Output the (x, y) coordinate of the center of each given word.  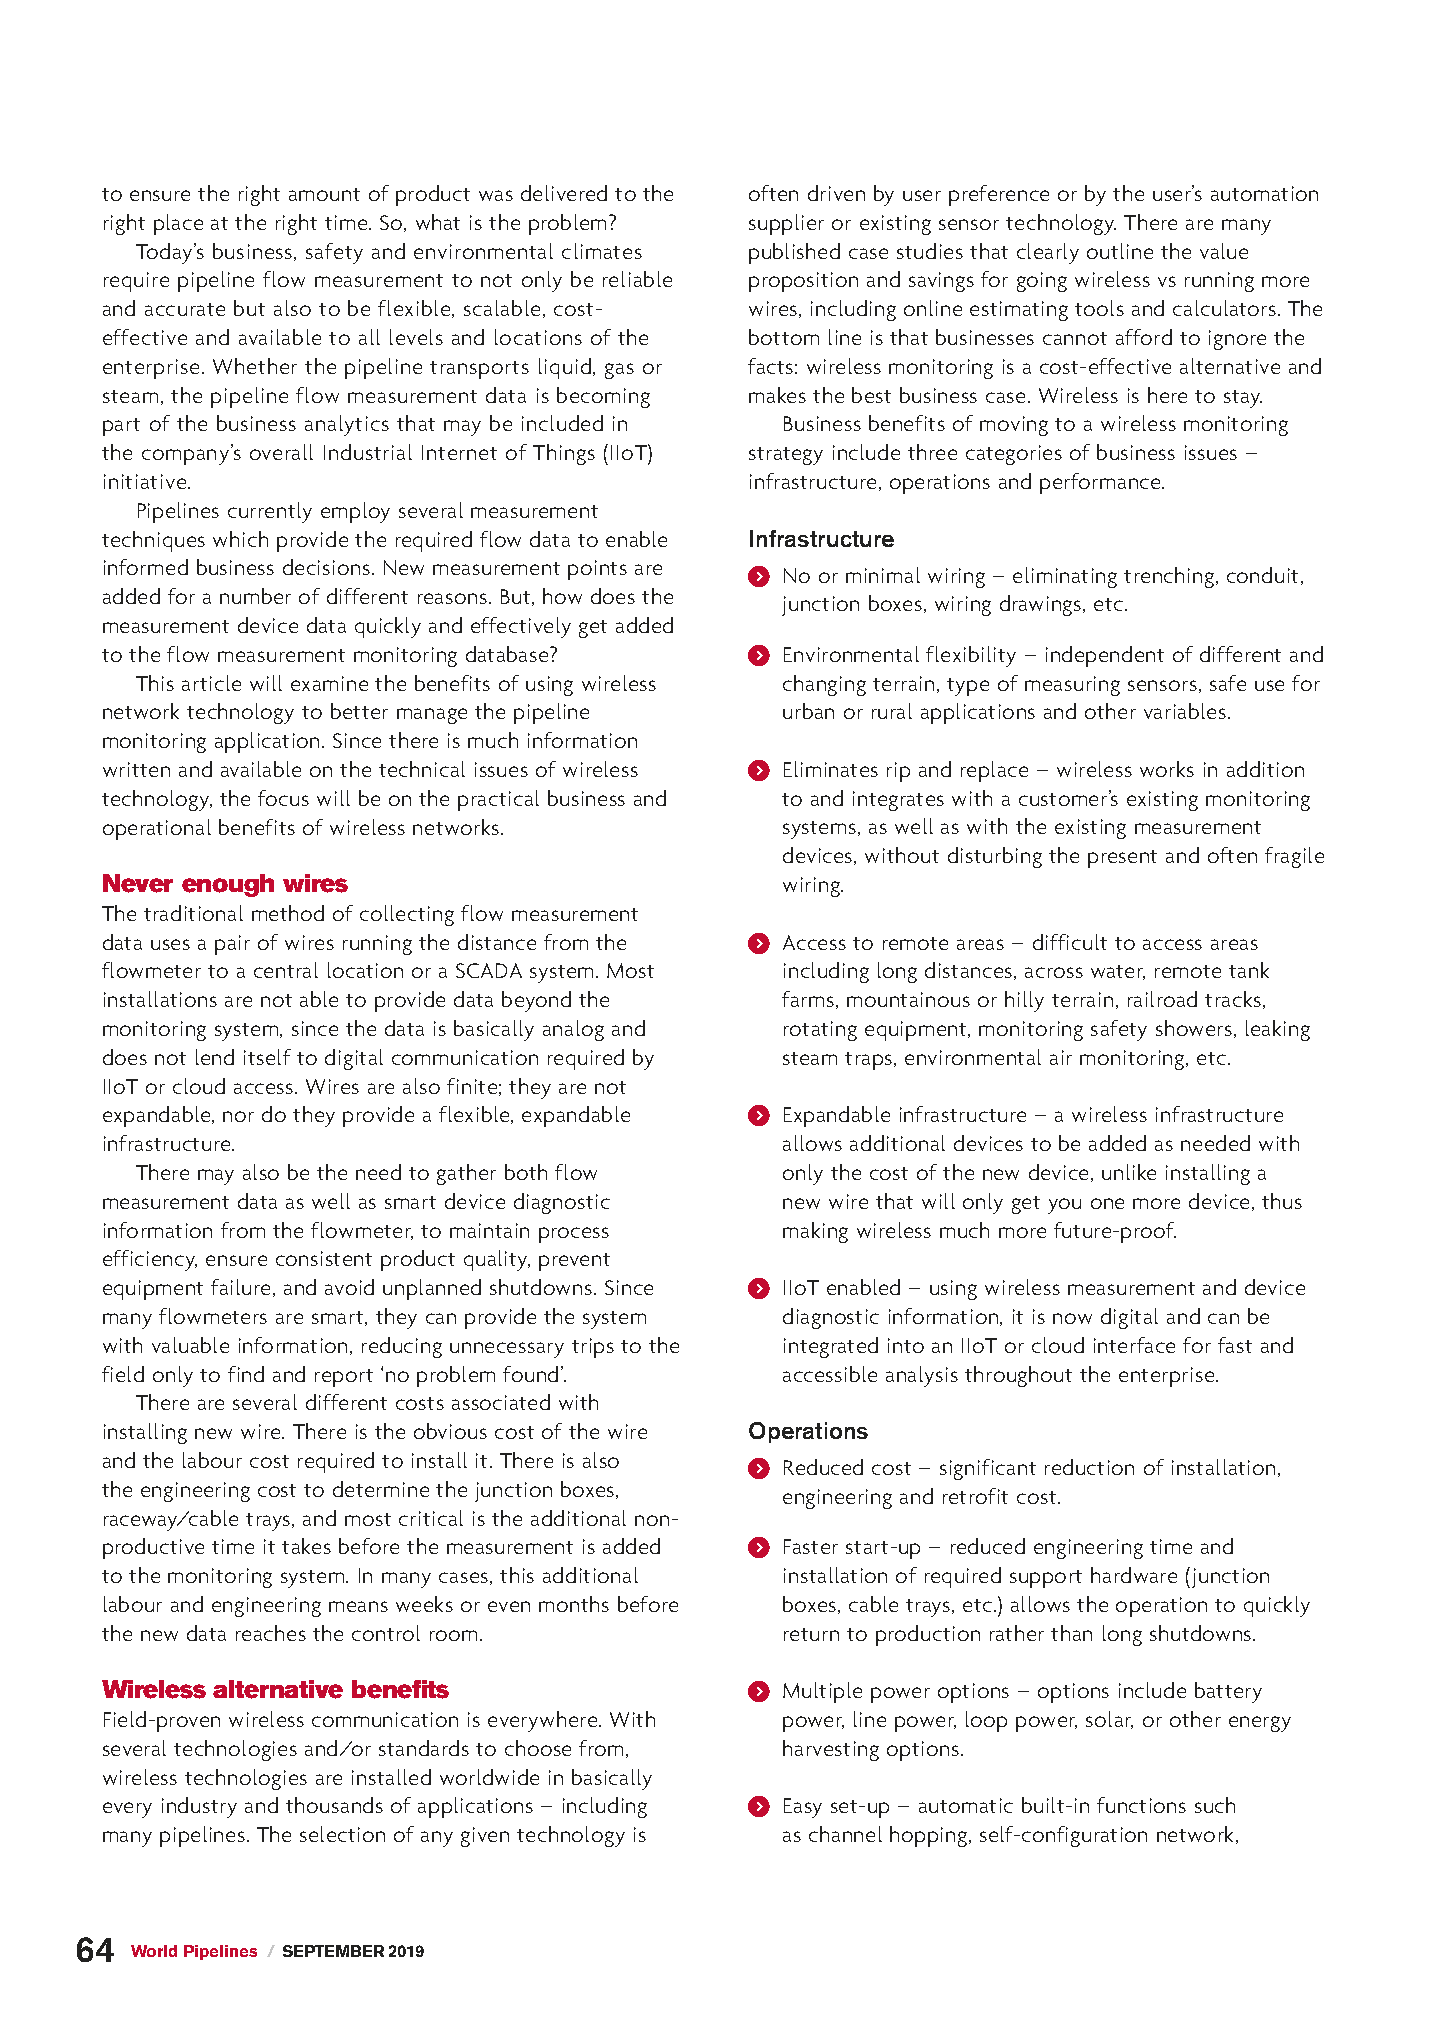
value (1224, 251)
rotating (820, 1031)
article (211, 683)
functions (1141, 1805)
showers (1194, 1028)
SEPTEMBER (333, 1951)
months (574, 1604)
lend (215, 1057)
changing (824, 685)
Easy (803, 1808)
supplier (786, 224)
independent (1105, 656)
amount (324, 194)
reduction (1089, 1467)
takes (306, 1546)
